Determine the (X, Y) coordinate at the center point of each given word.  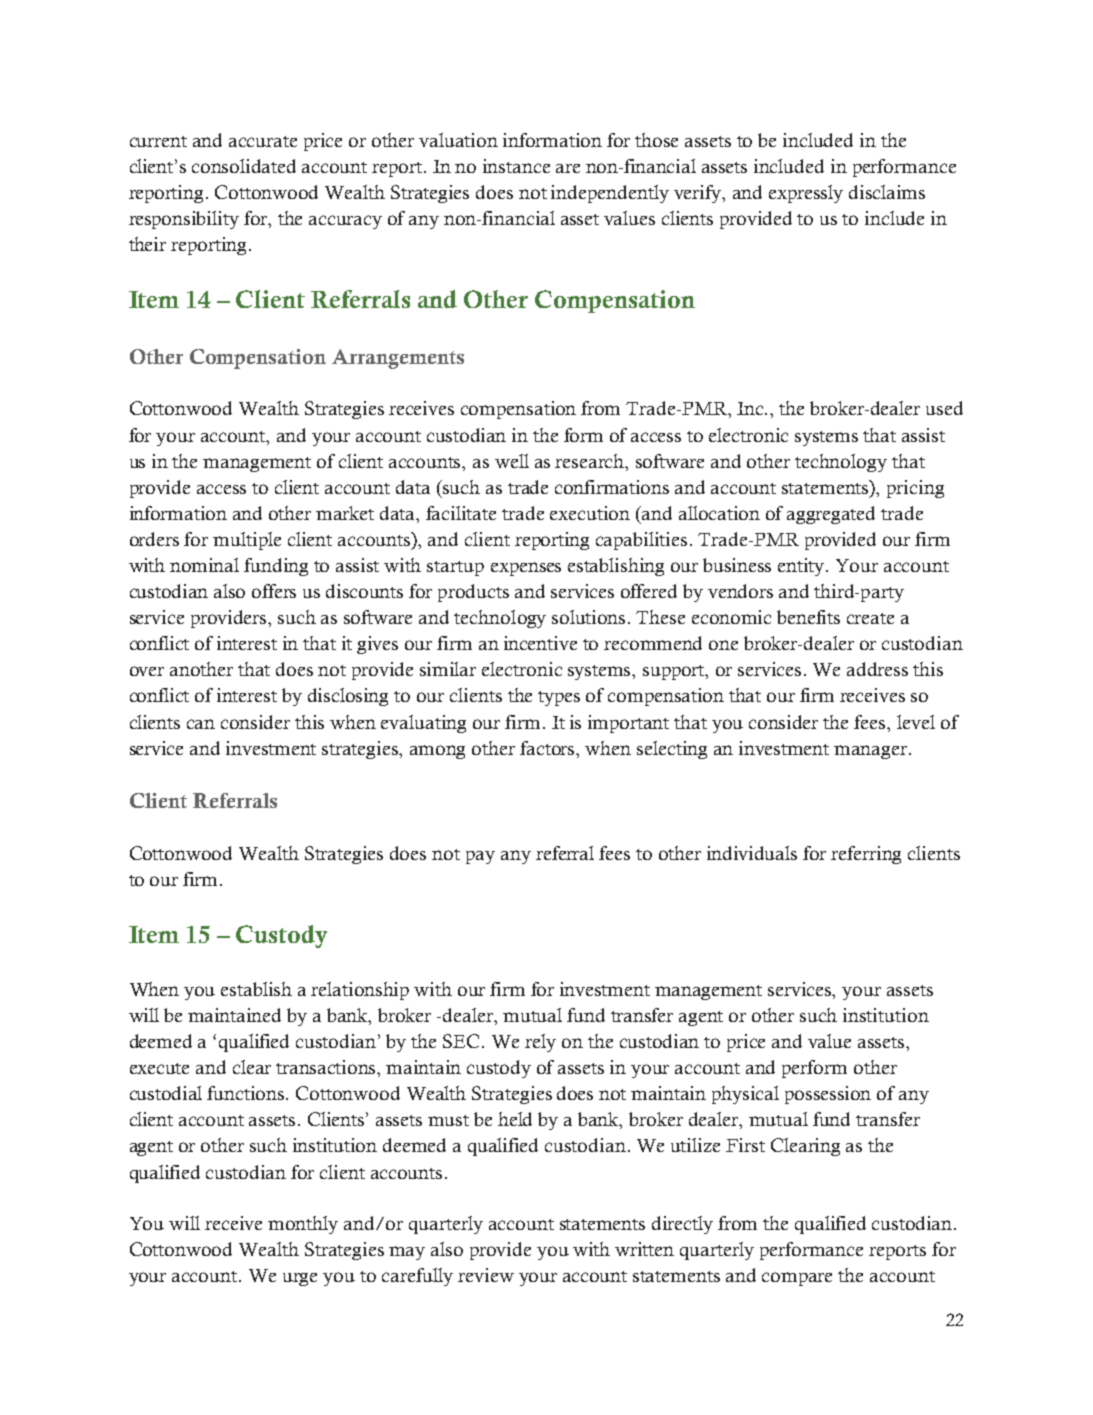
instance (516, 166)
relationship (360, 991)
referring (866, 855)
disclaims (887, 192)
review (486, 1275)
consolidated (244, 166)
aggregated (831, 515)
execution (590, 513)
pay (480, 857)
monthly (303, 1225)
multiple (247, 541)
